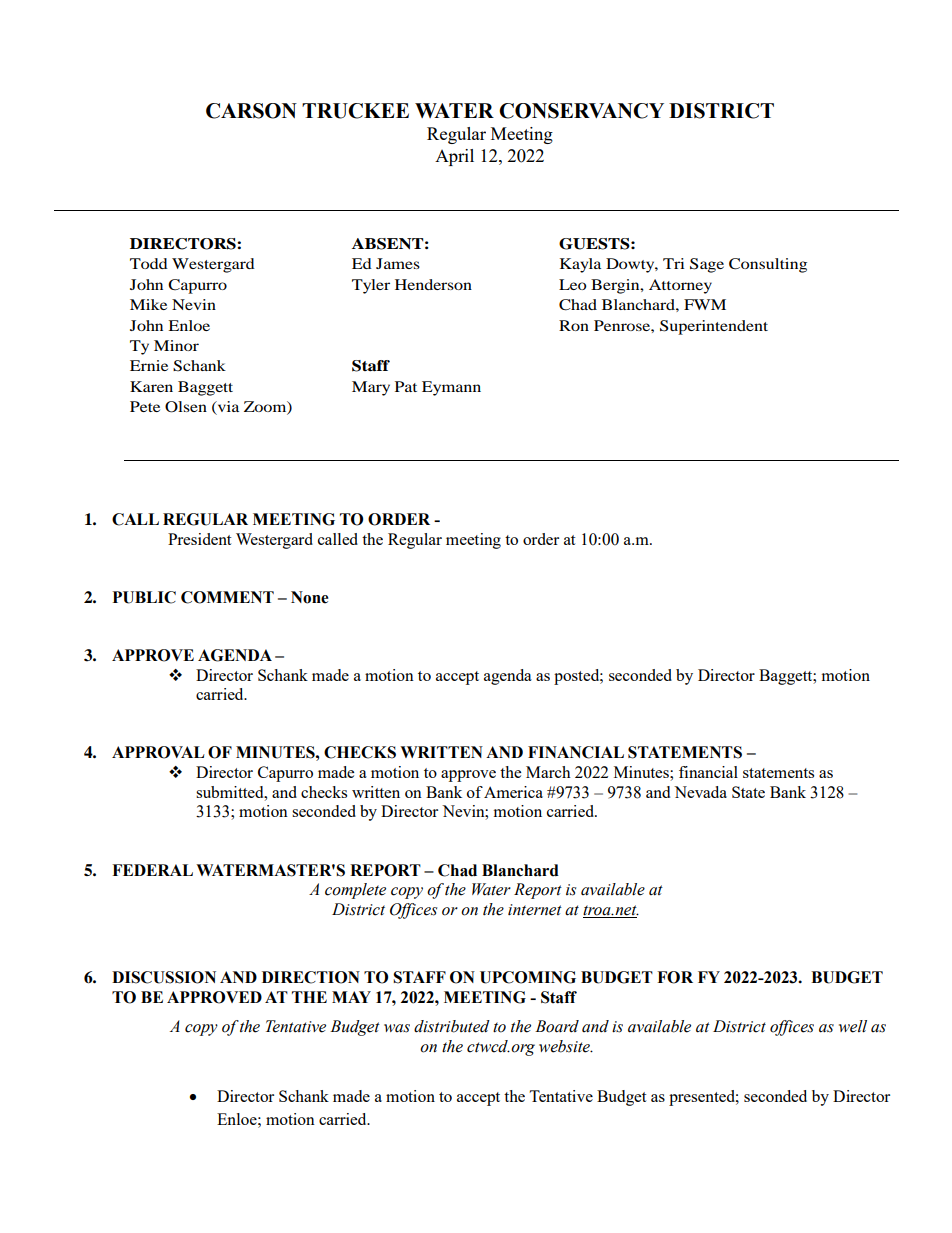 The width and height of the screenshot is (952, 1233). I want to click on Superintendent, so click(714, 327).
